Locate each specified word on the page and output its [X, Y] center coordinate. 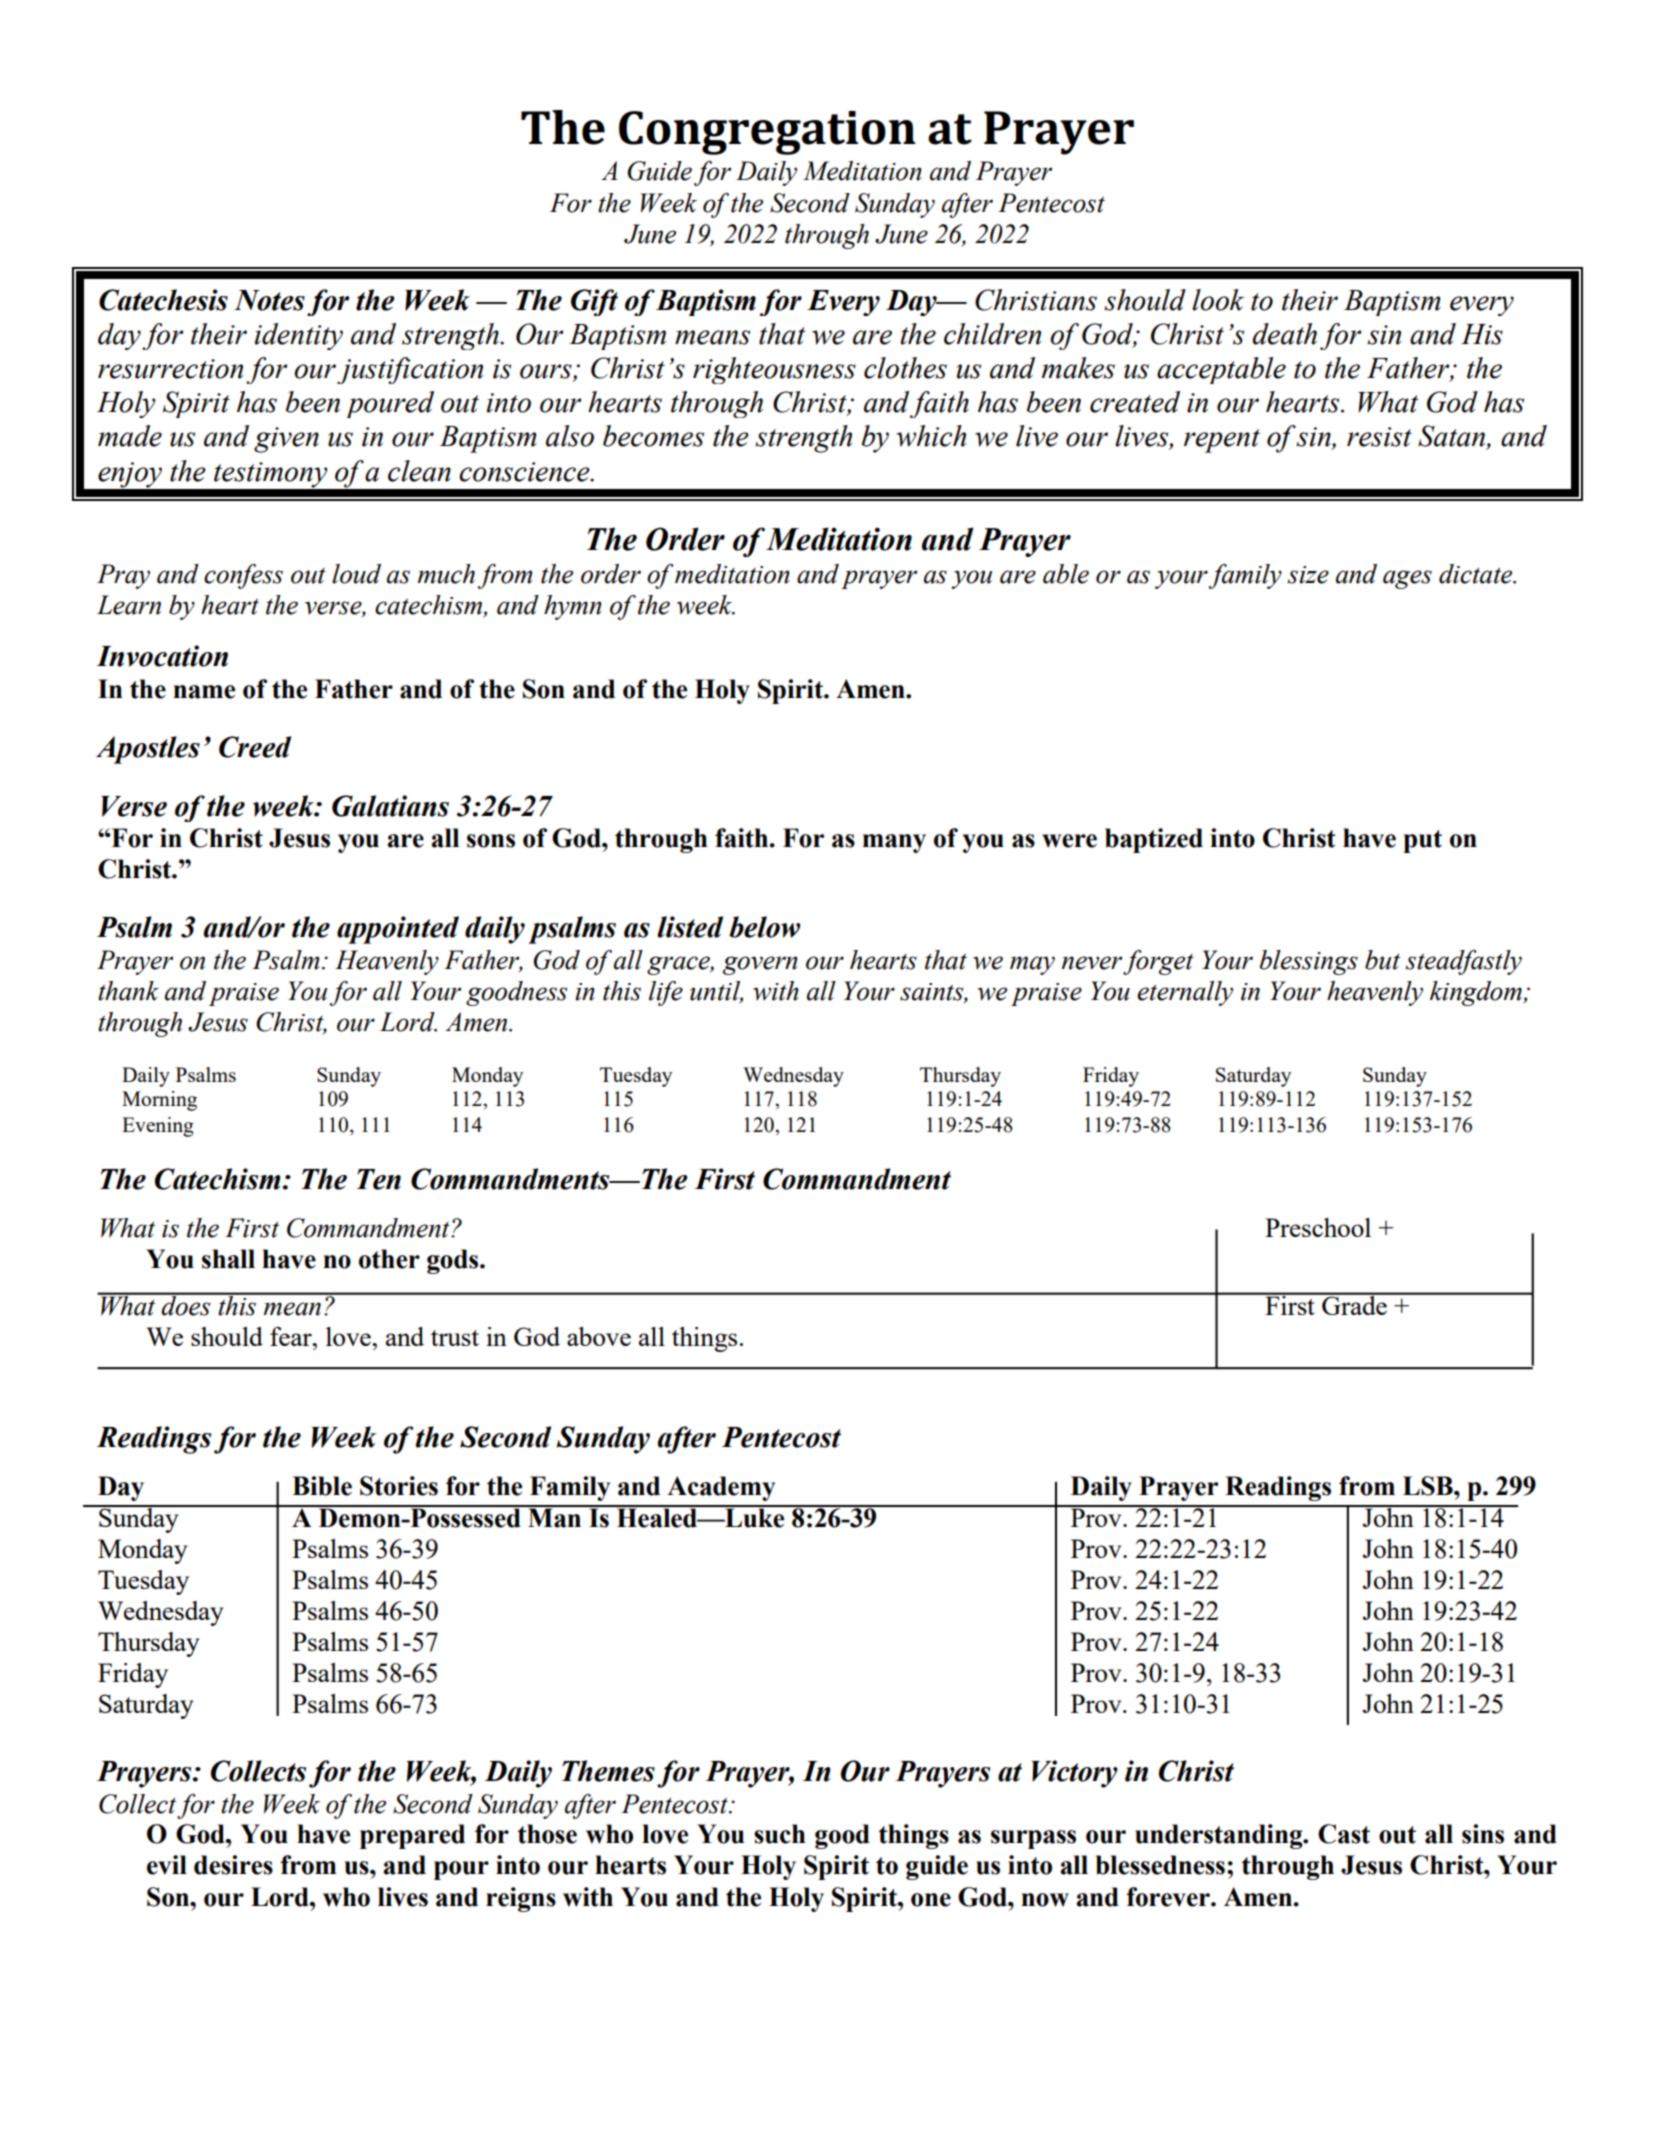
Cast [1344, 1834]
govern [760, 965]
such [780, 1834]
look [1218, 300]
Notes [269, 300]
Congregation [767, 133]
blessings [1308, 962]
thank [128, 991]
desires [233, 1865]
